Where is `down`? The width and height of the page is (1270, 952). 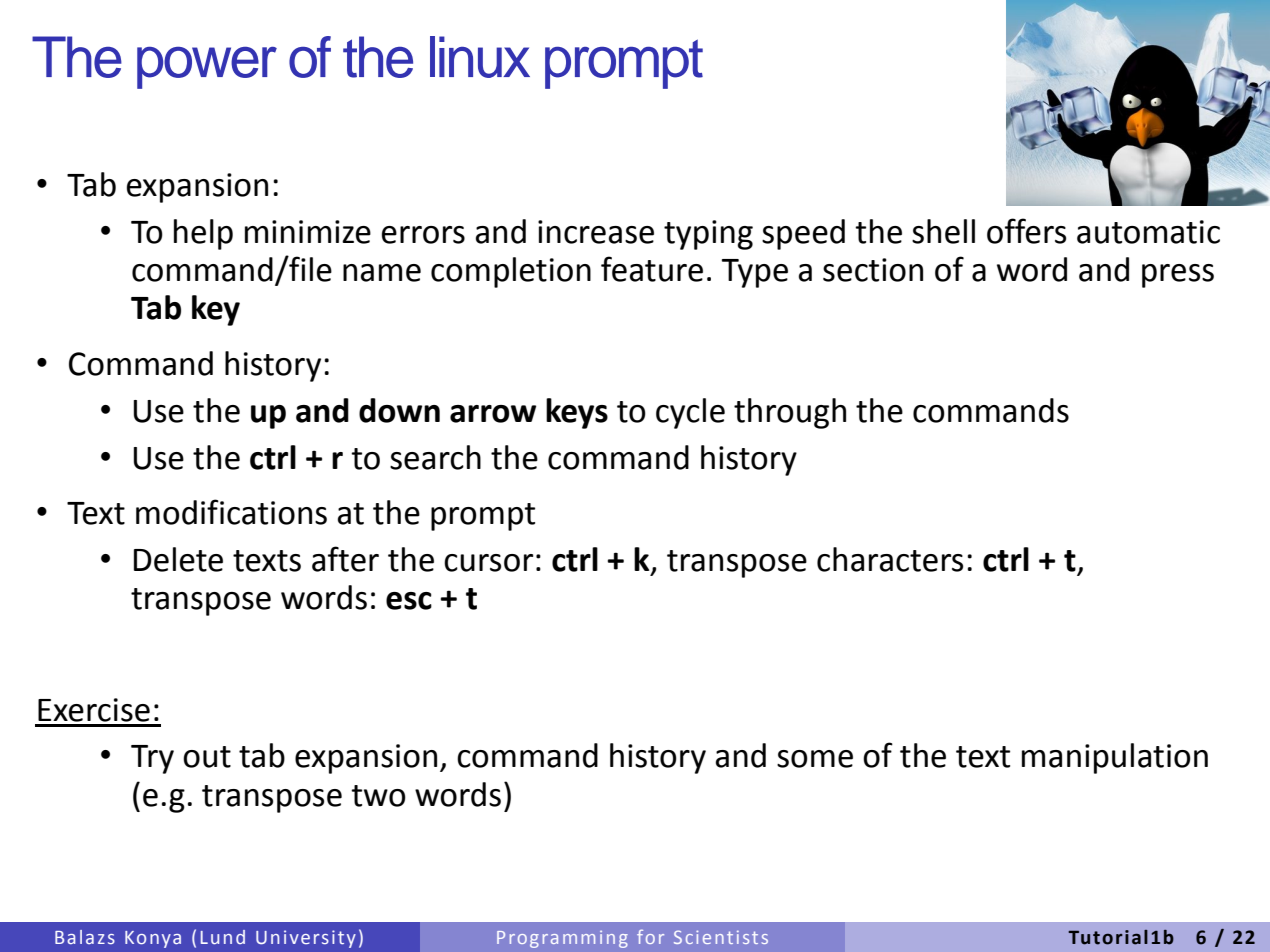 down is located at coordinates (399, 410).
